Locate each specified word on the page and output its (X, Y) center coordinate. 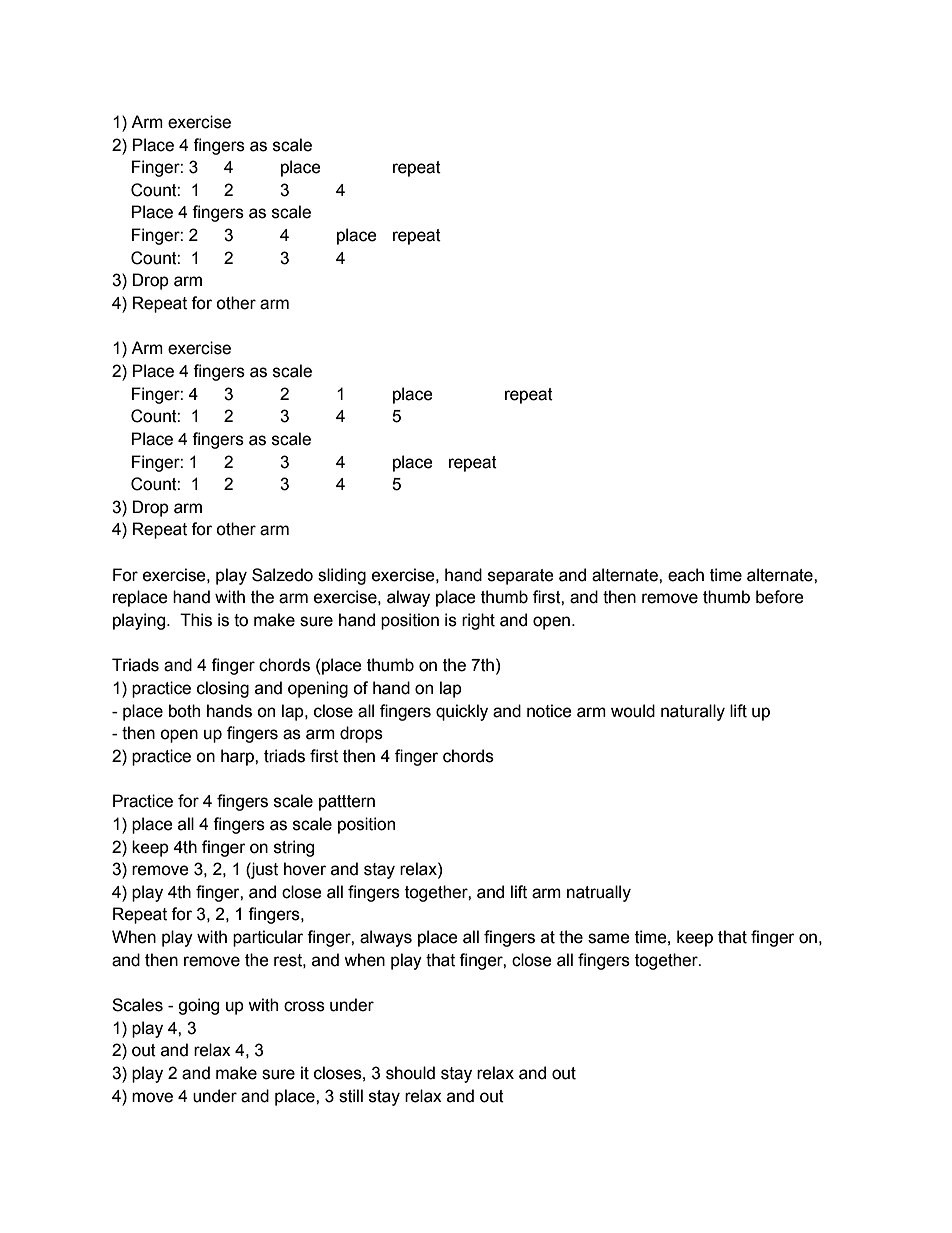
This (196, 620)
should (410, 1073)
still (351, 1096)
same (609, 938)
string (294, 848)
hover (305, 869)
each (686, 575)
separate (521, 577)
